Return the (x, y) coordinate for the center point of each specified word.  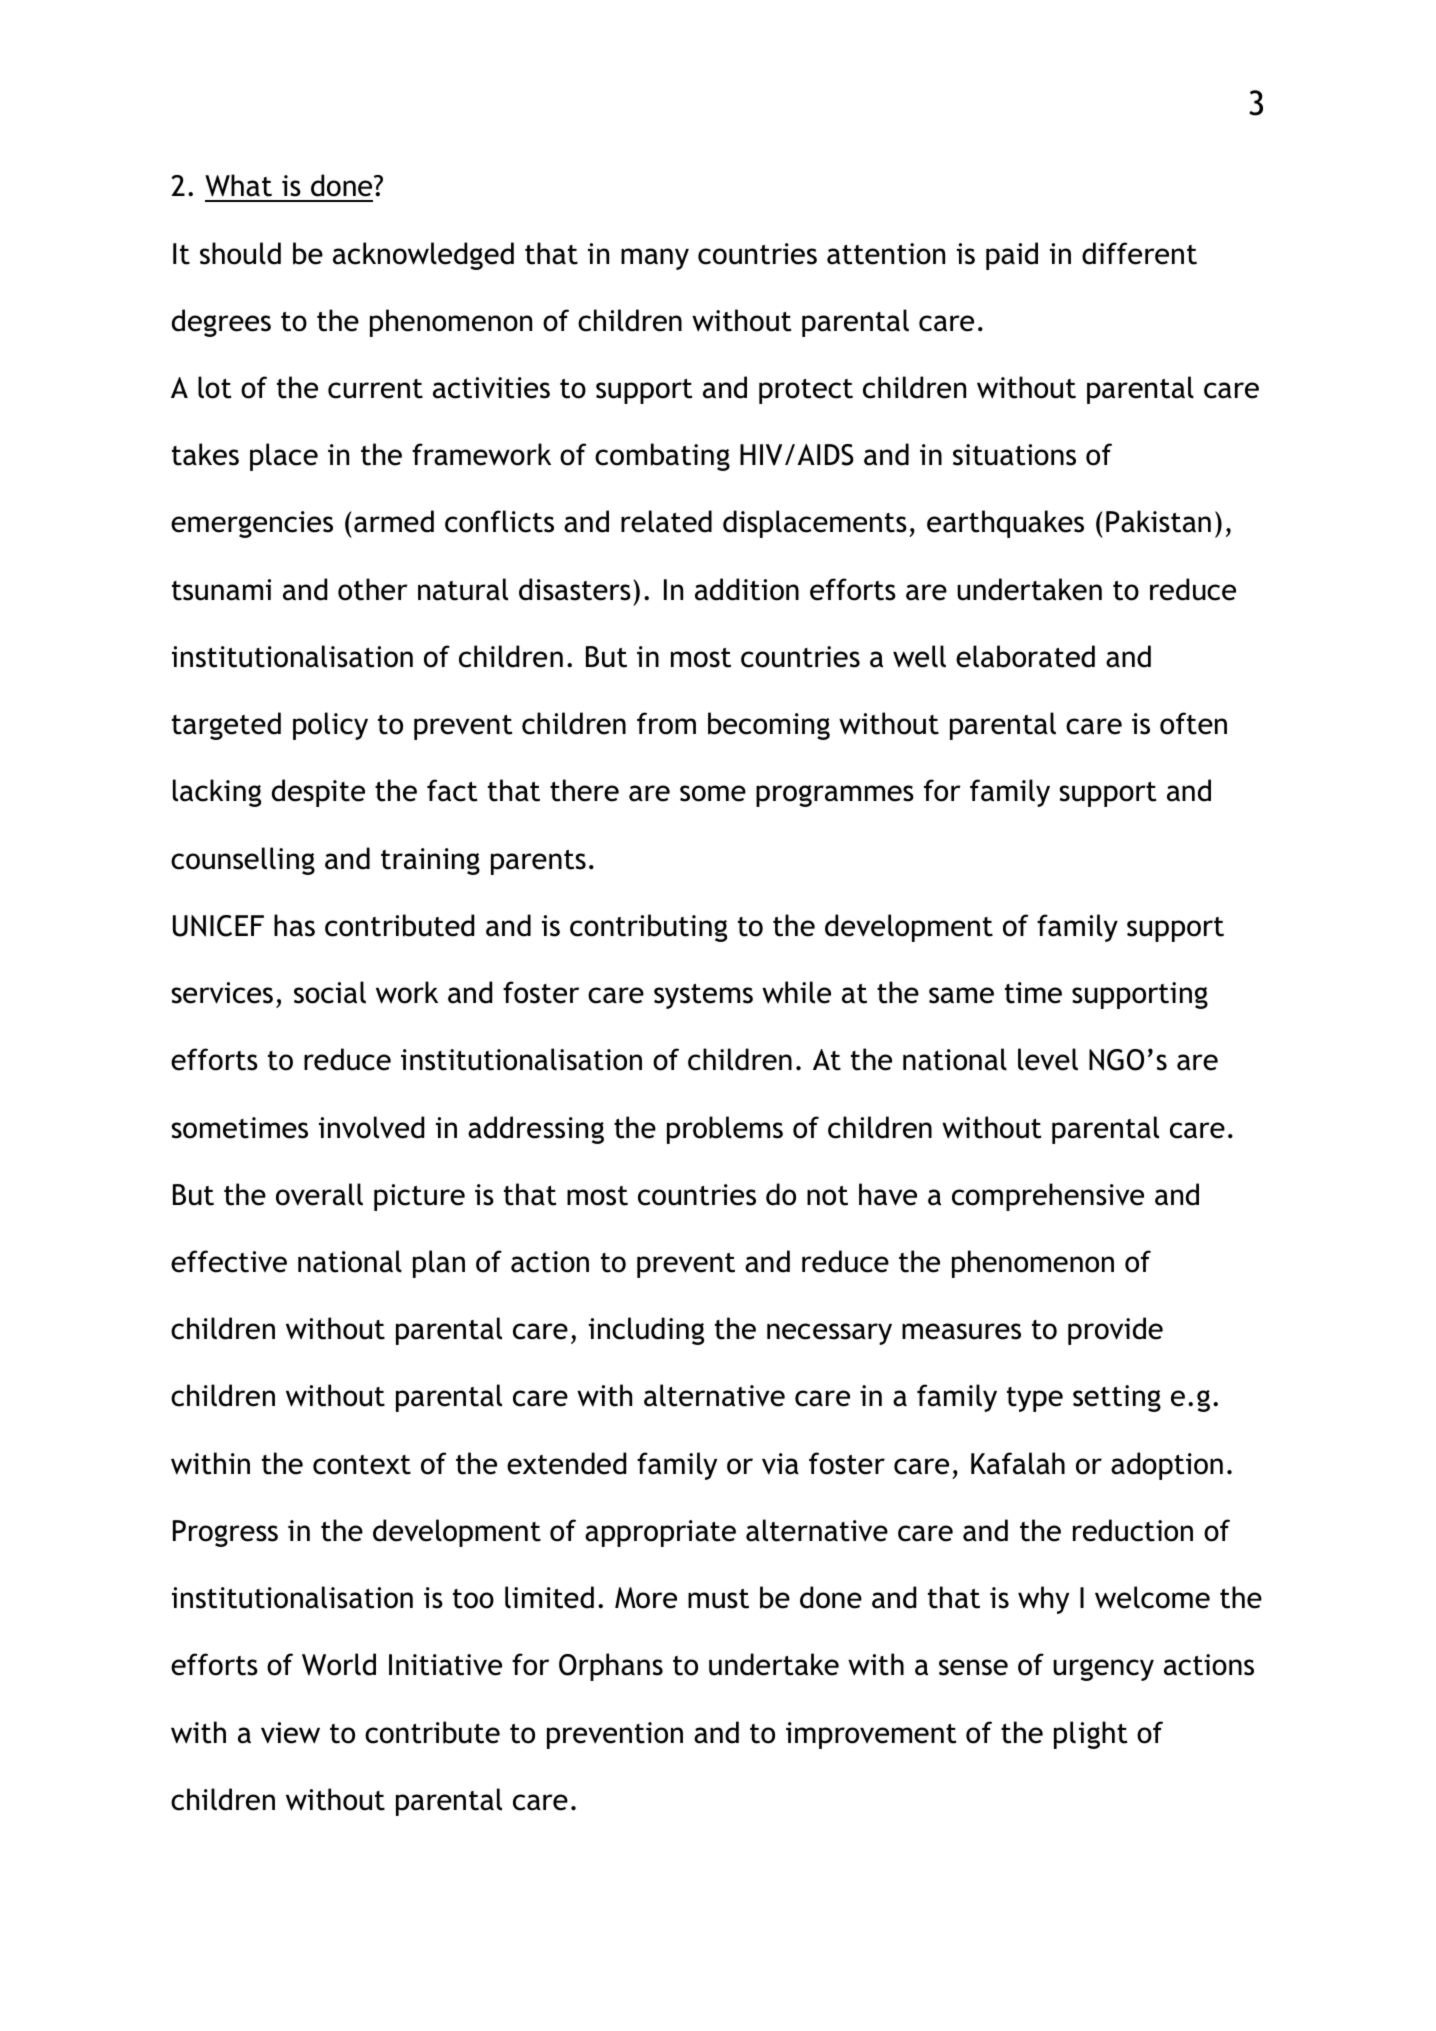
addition (747, 589)
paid (1012, 256)
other (373, 589)
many (655, 259)
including (646, 1331)
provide (1115, 1331)
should (240, 253)
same (961, 995)
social (330, 992)
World (339, 1664)
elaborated (1025, 656)
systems (703, 996)
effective (229, 1261)
